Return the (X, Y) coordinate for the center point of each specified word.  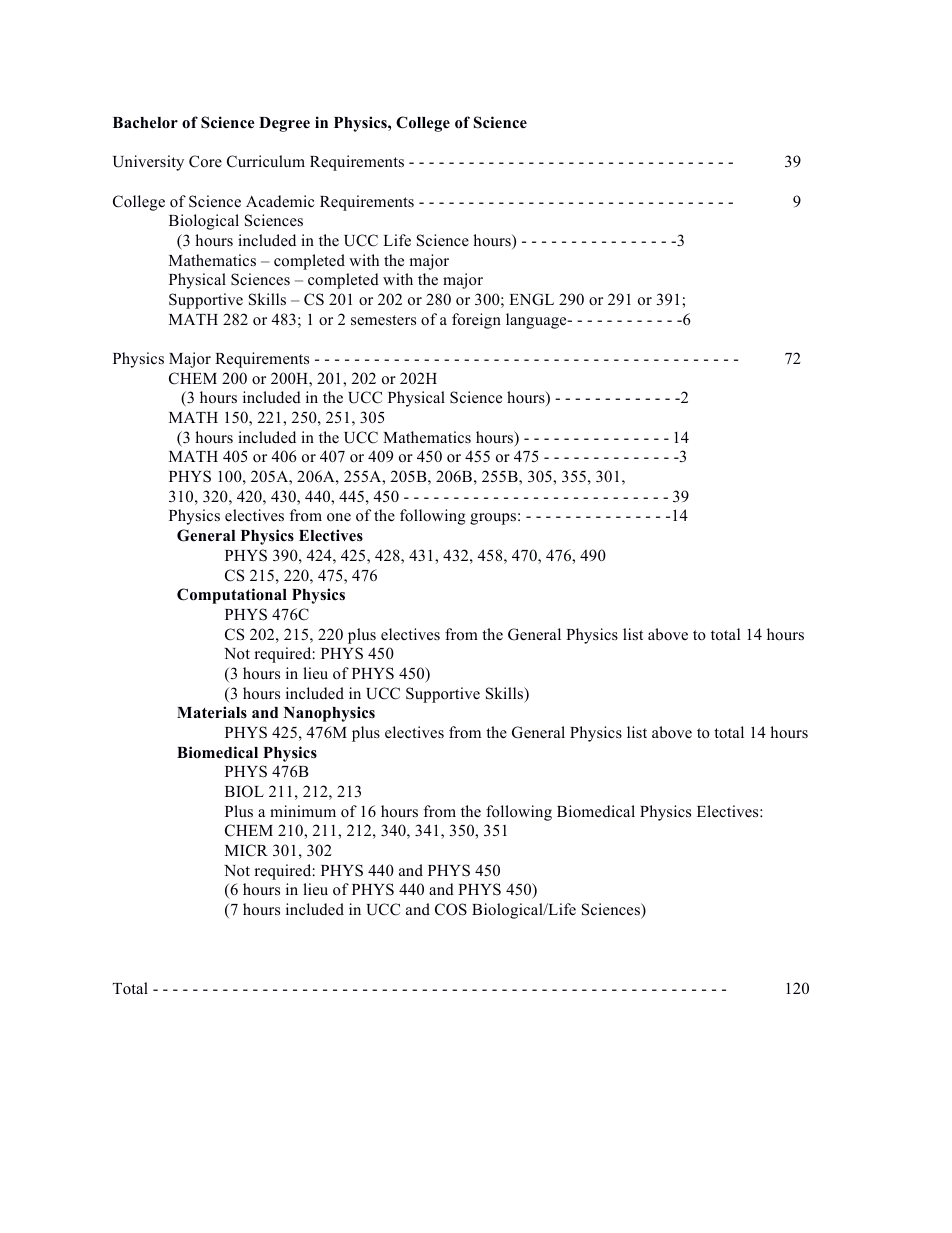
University (148, 163)
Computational (232, 596)
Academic (280, 201)
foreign (476, 321)
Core (205, 161)
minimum (303, 811)
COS (451, 909)
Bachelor (145, 123)
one (339, 517)
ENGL (531, 299)
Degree (284, 124)
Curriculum (266, 161)
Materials (212, 712)
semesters (383, 320)
